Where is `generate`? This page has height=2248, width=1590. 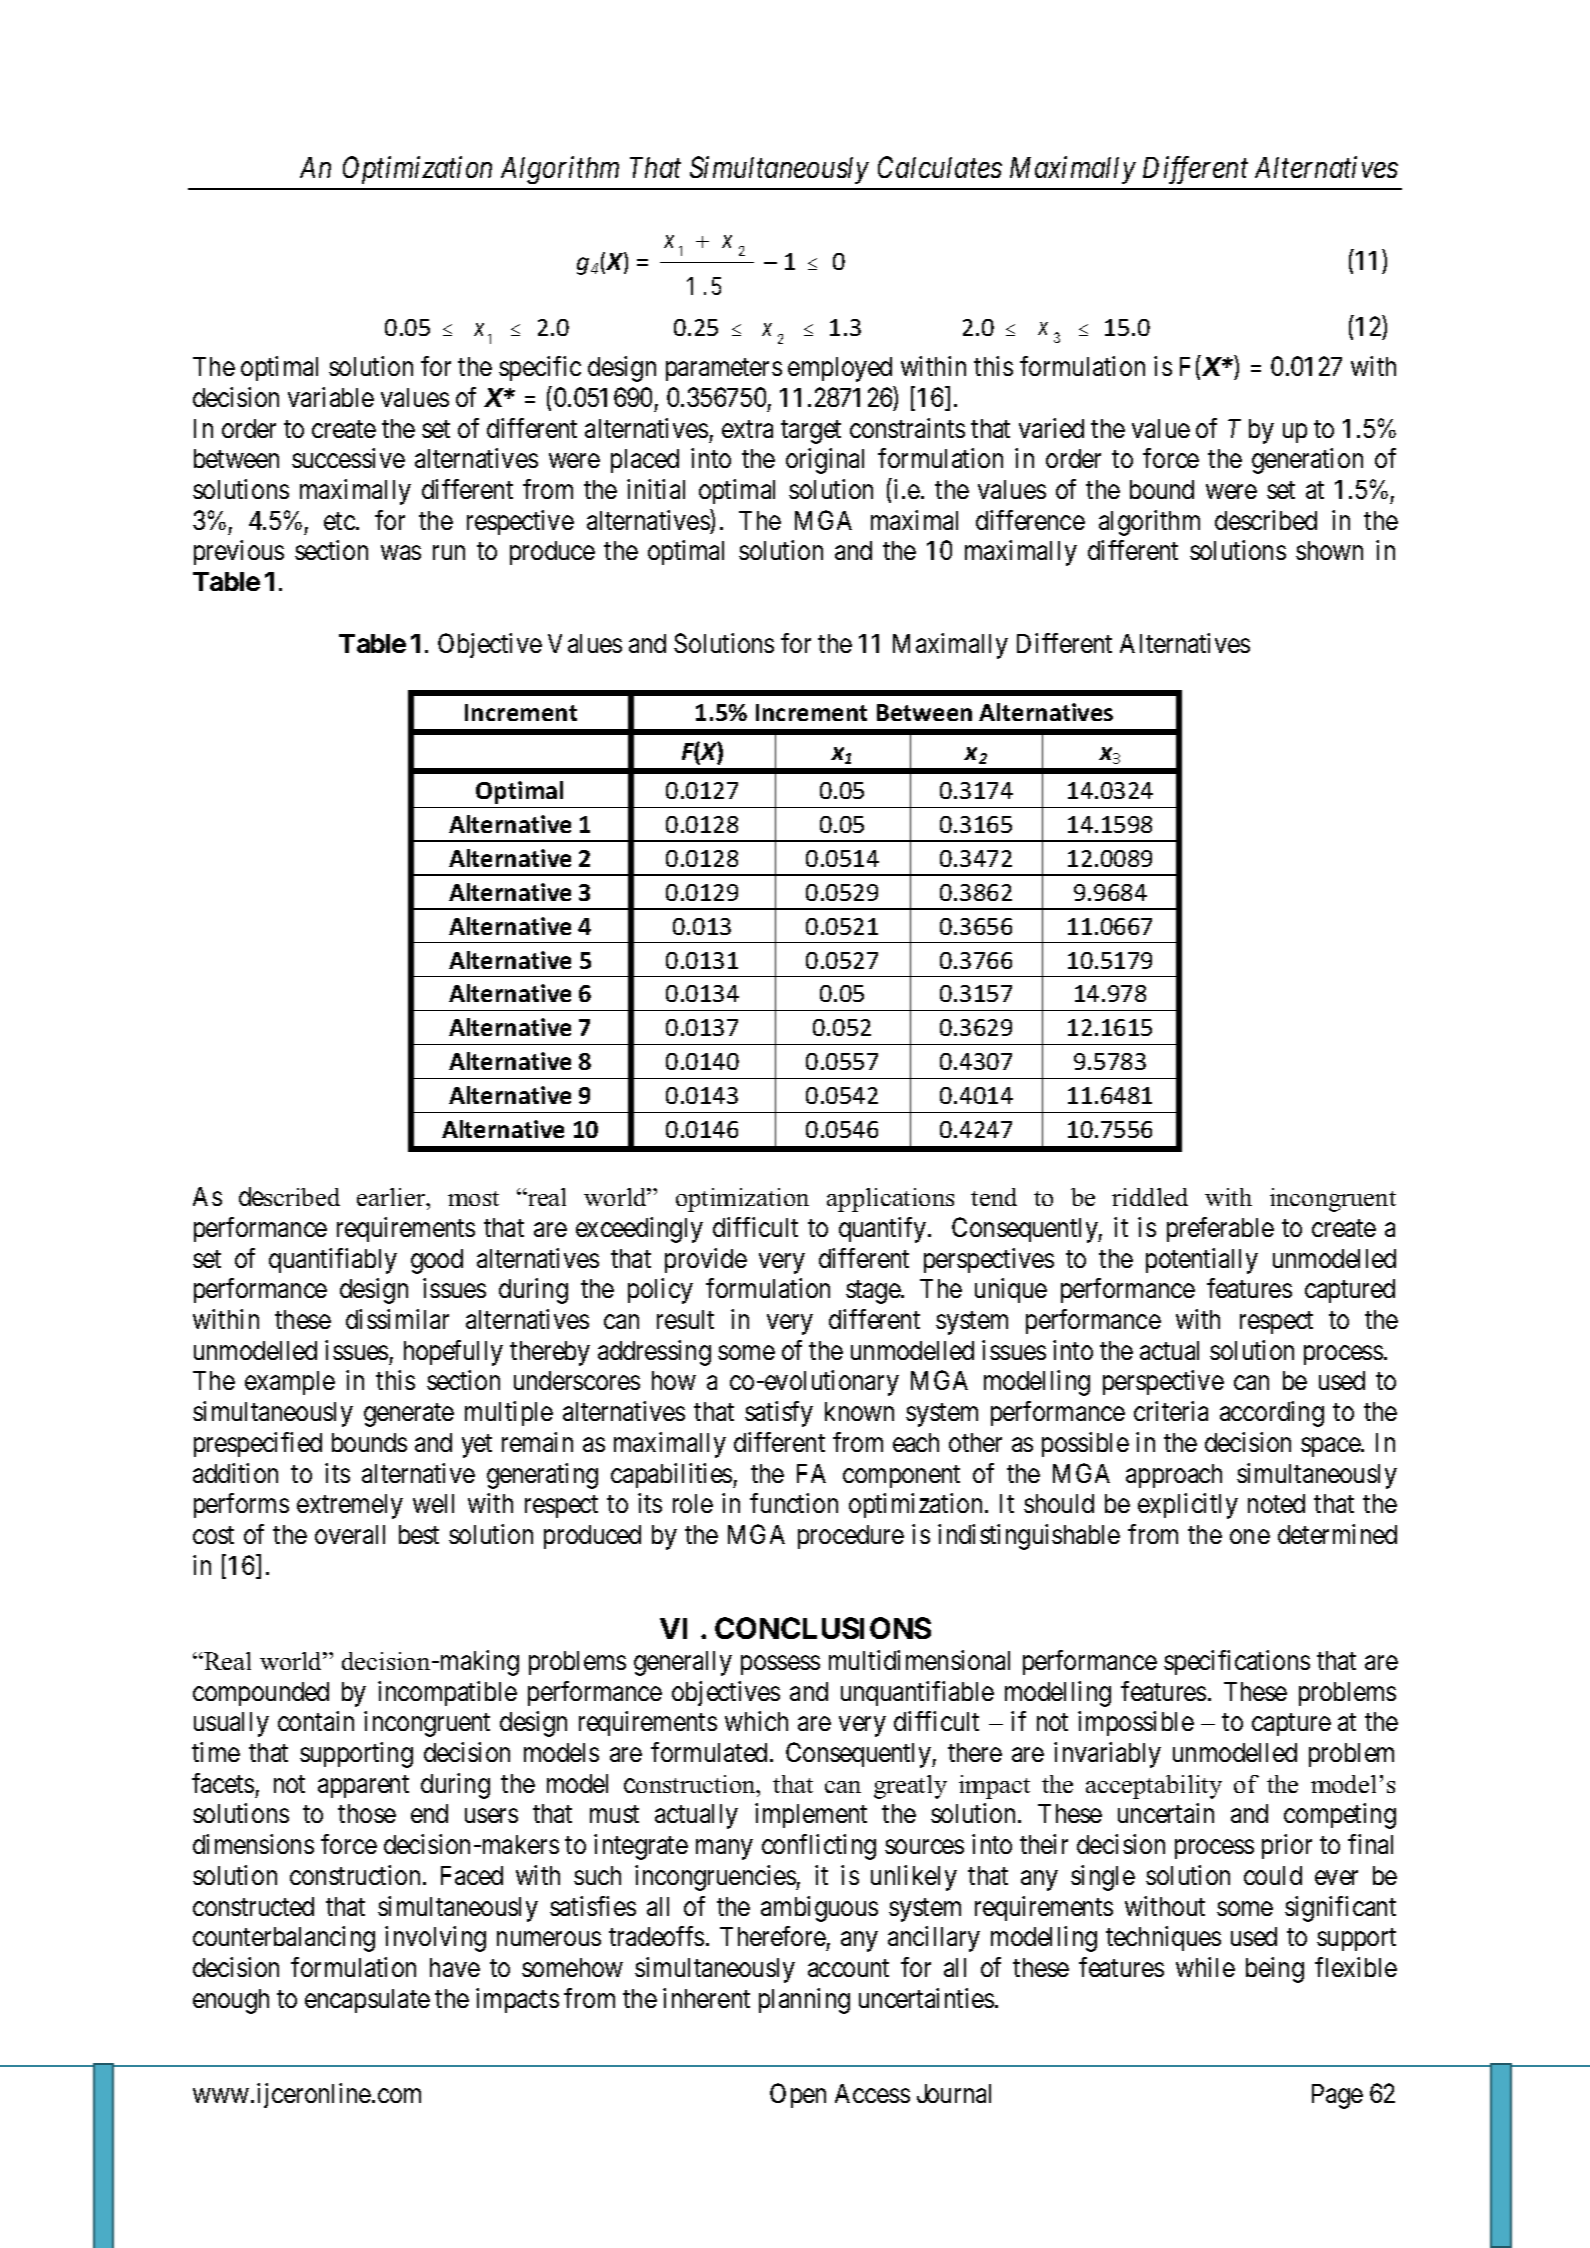 generate is located at coordinates (409, 1415).
